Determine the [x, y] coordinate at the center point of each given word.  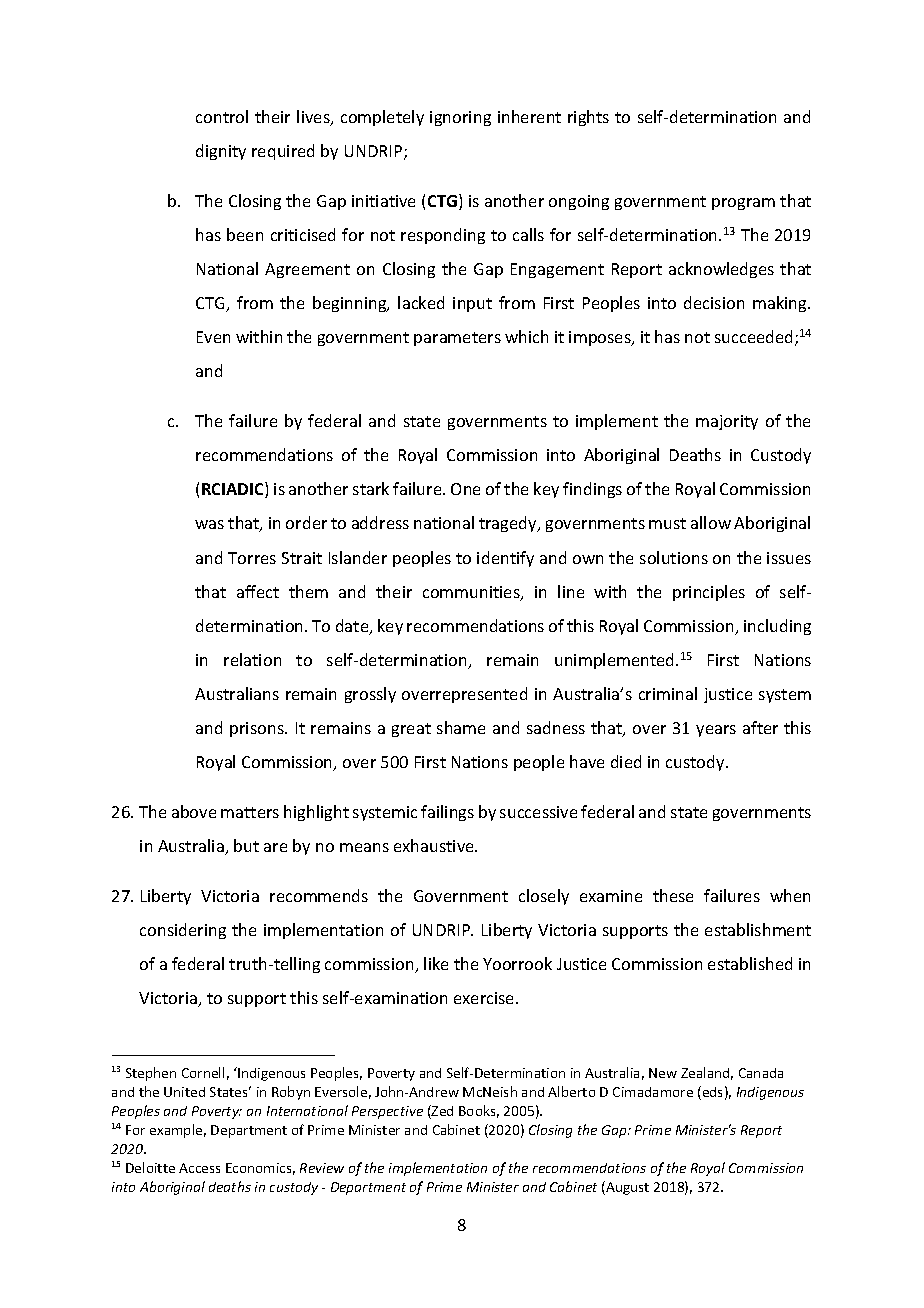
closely [544, 897]
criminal [668, 693]
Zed [441, 1112]
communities [472, 593]
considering [183, 931]
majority [727, 422]
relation [252, 659]
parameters [457, 339]
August [626, 1188]
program [743, 204]
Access [199, 1168]
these [673, 895]
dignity [221, 152]
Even [213, 337]
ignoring [460, 118]
